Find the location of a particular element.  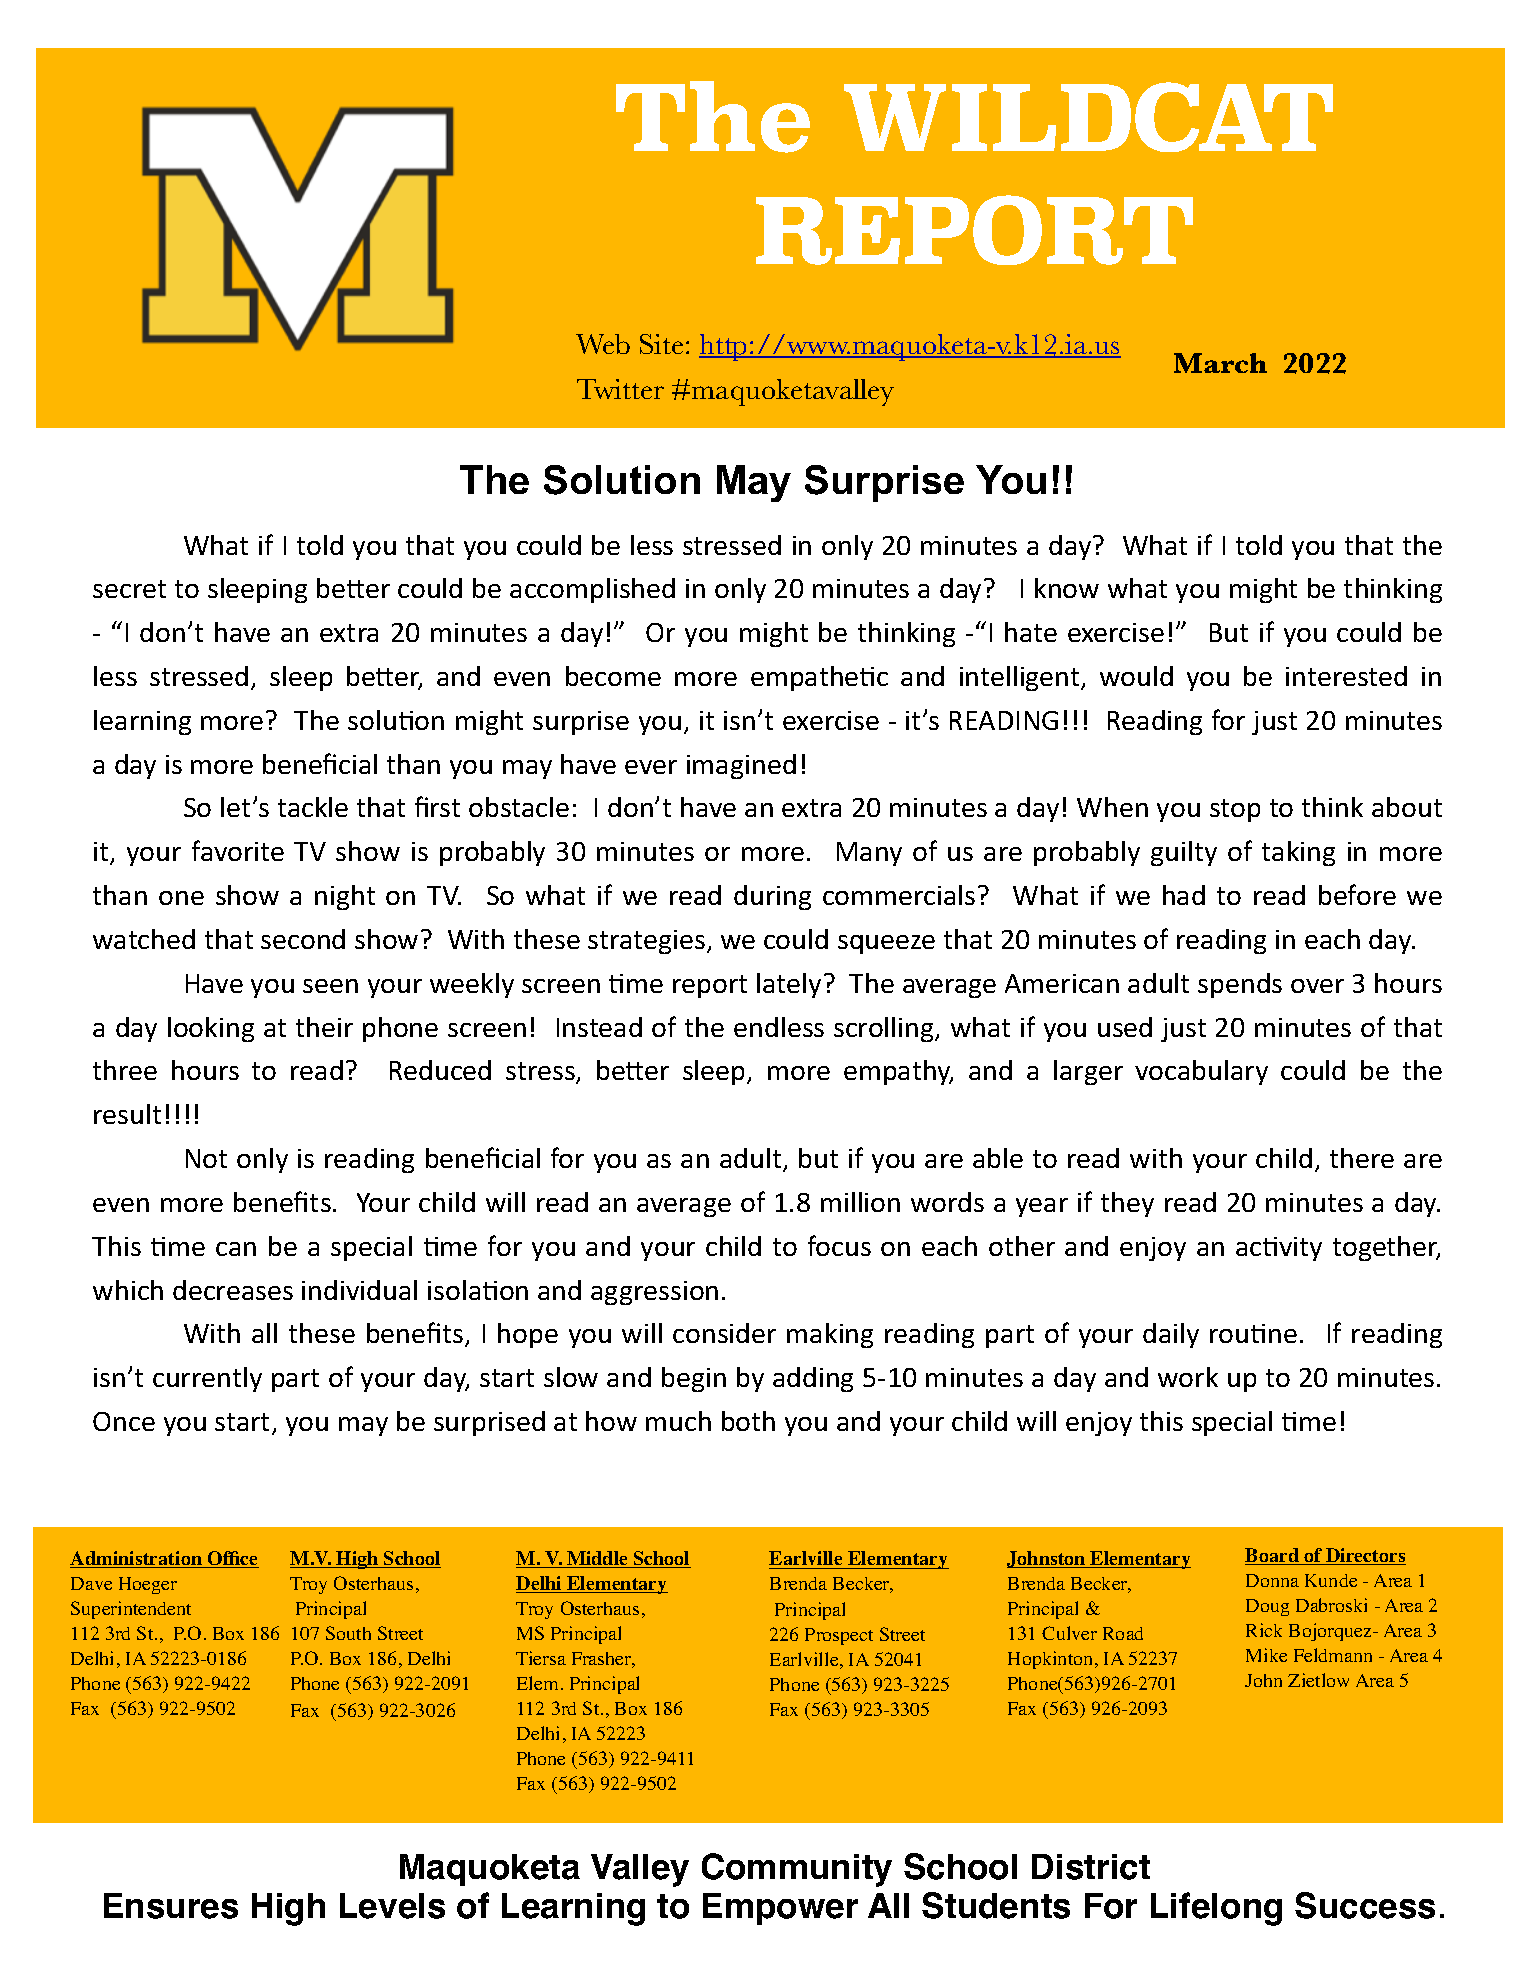

Web is located at coordinates (603, 344).
